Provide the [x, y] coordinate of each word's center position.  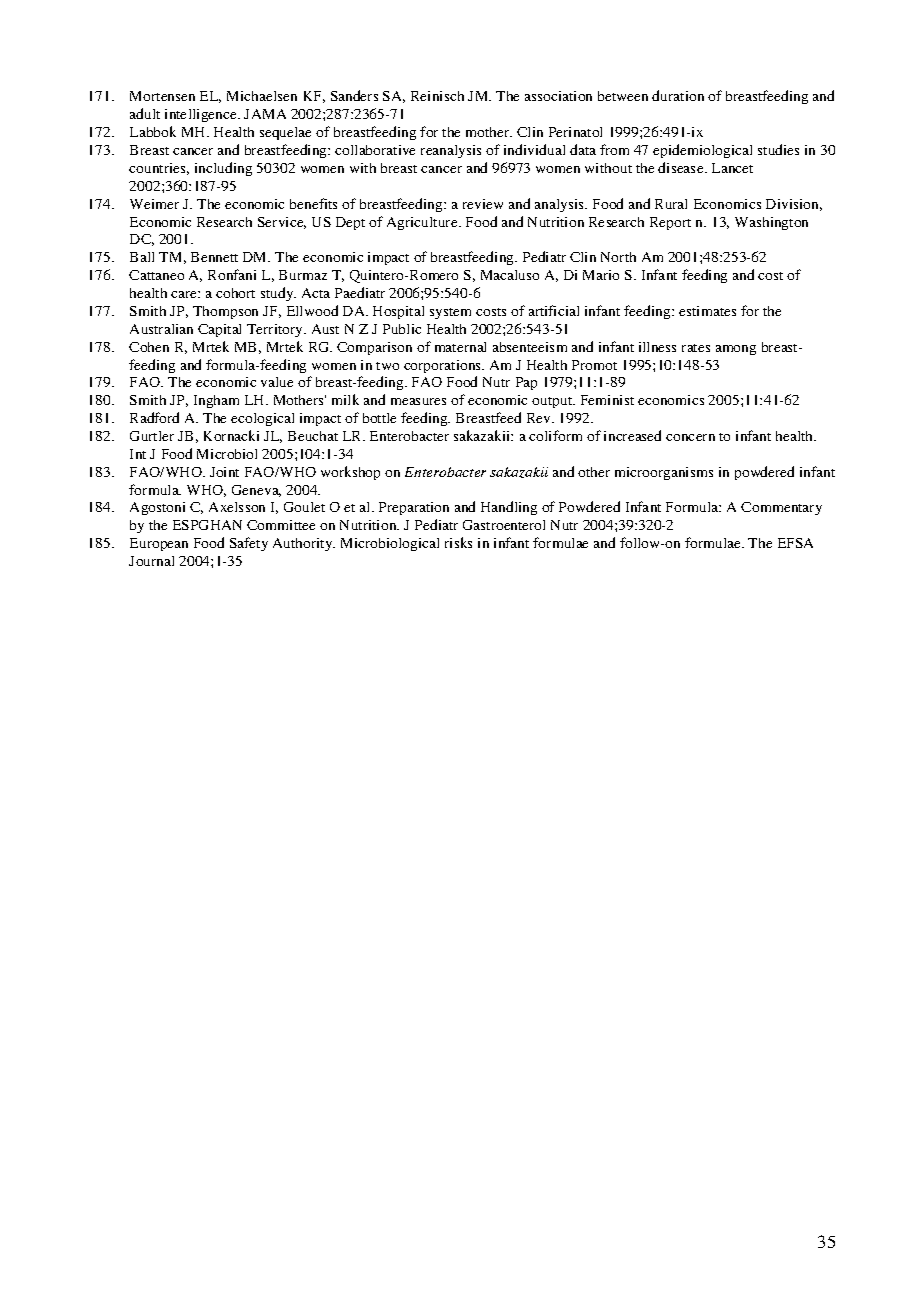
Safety [249, 544]
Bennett [214, 257]
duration [678, 95]
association [558, 96]
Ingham [216, 401]
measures [418, 401]
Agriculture [423, 223]
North [618, 257]
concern [690, 437]
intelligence [202, 115]
